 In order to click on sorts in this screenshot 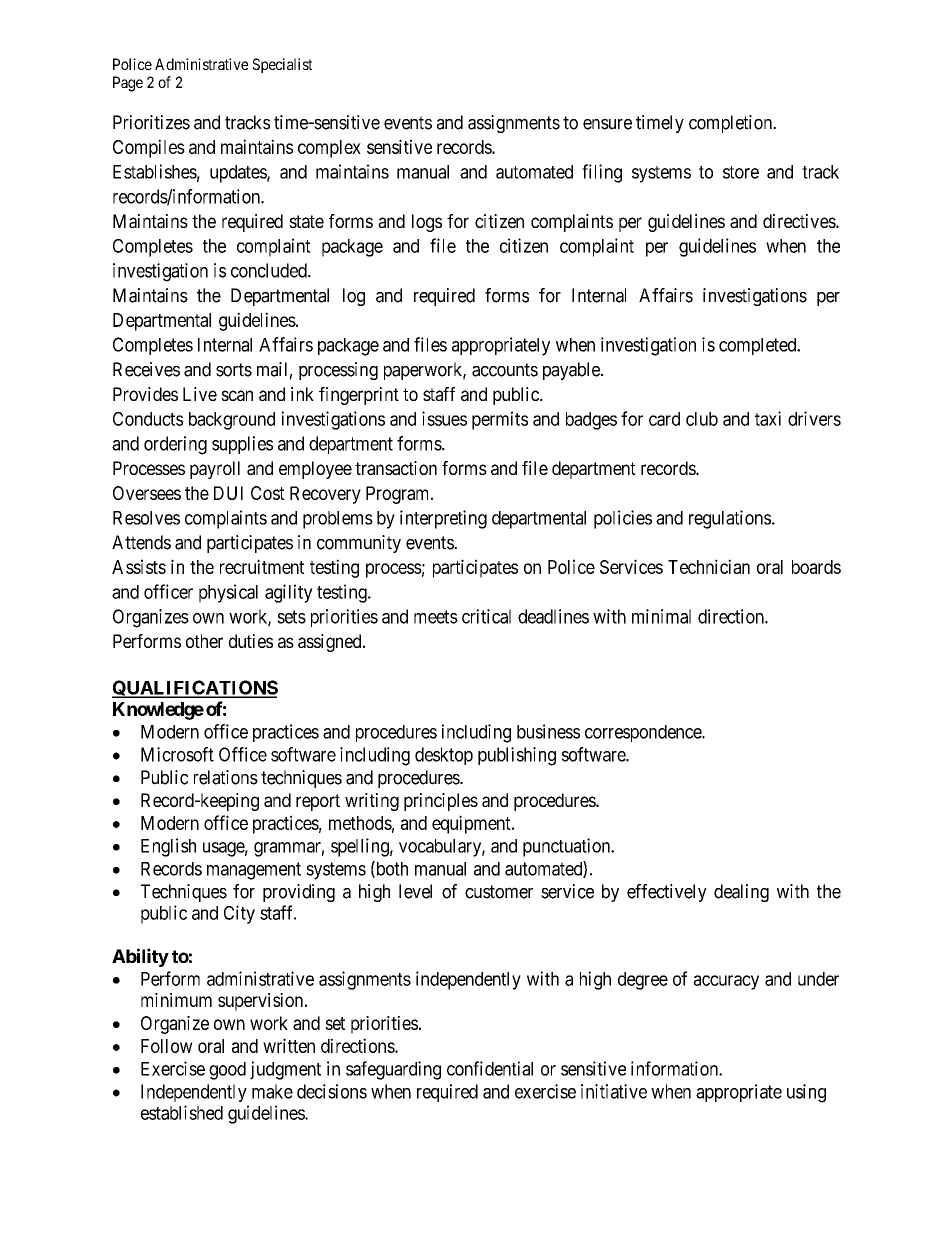, I will do `click(234, 370)`.
